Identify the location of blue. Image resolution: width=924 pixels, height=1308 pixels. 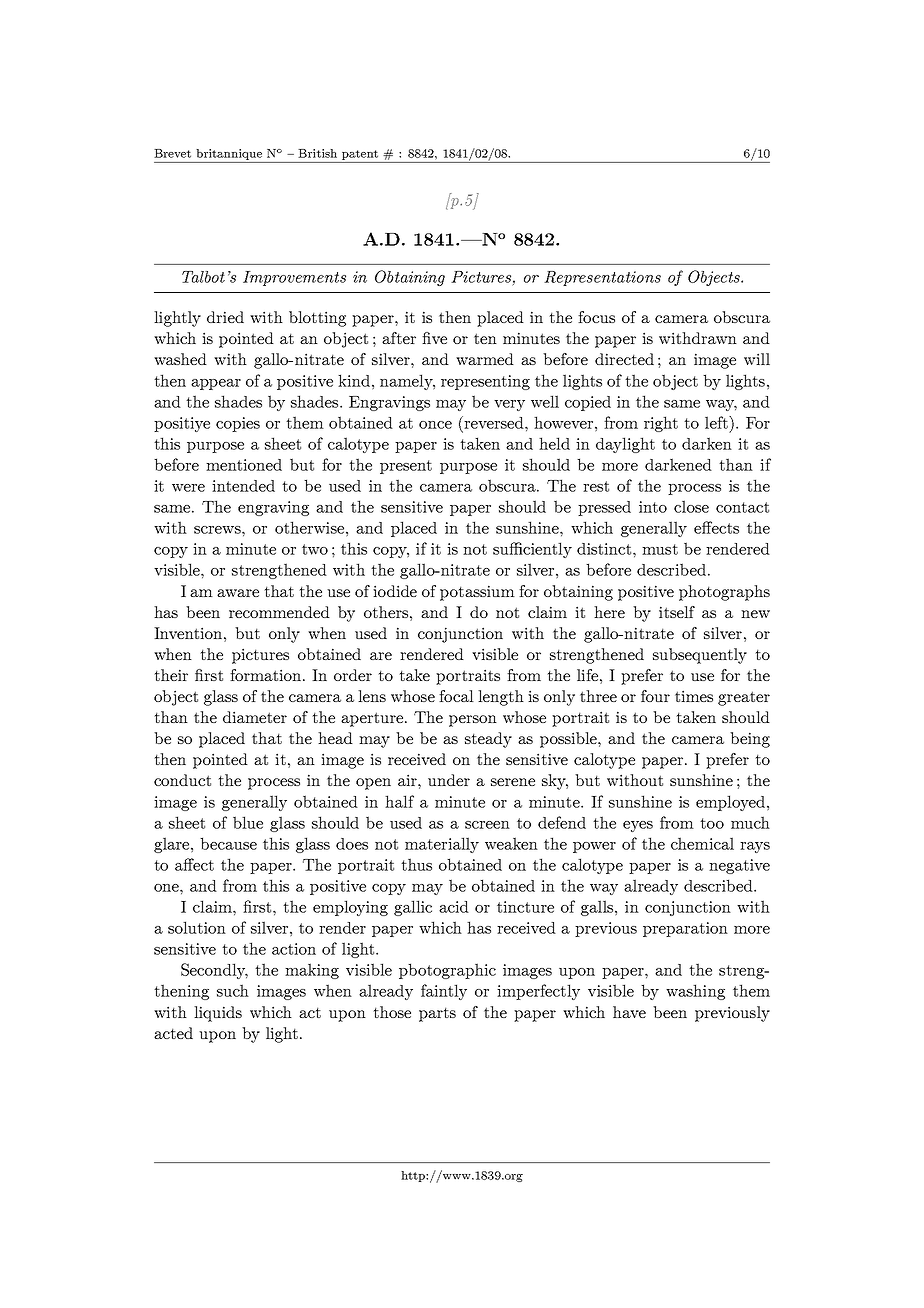
(248, 822).
